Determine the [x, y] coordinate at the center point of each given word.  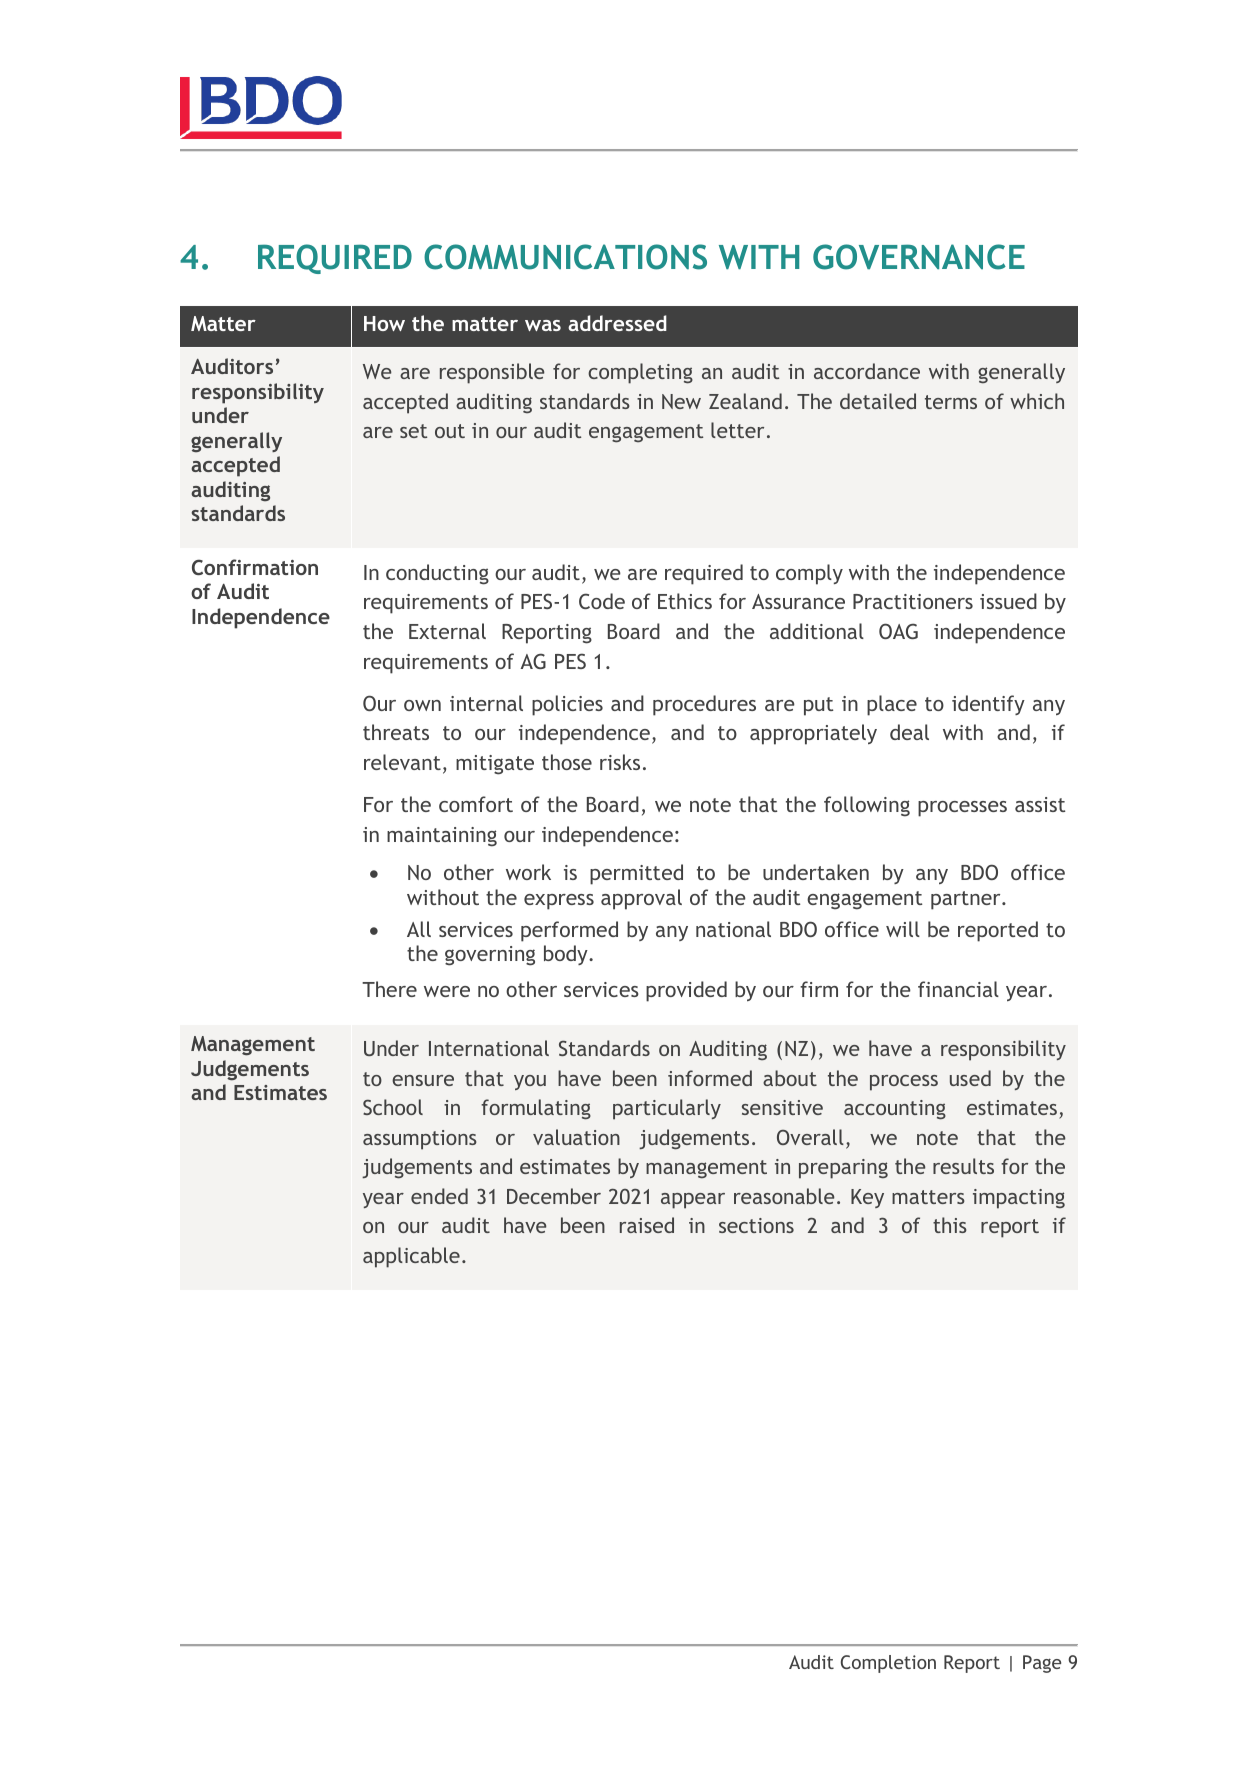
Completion [888, 1664]
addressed [617, 323]
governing [490, 956]
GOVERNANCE [919, 257]
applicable [411, 1257]
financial [958, 989]
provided [686, 991]
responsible [492, 373]
